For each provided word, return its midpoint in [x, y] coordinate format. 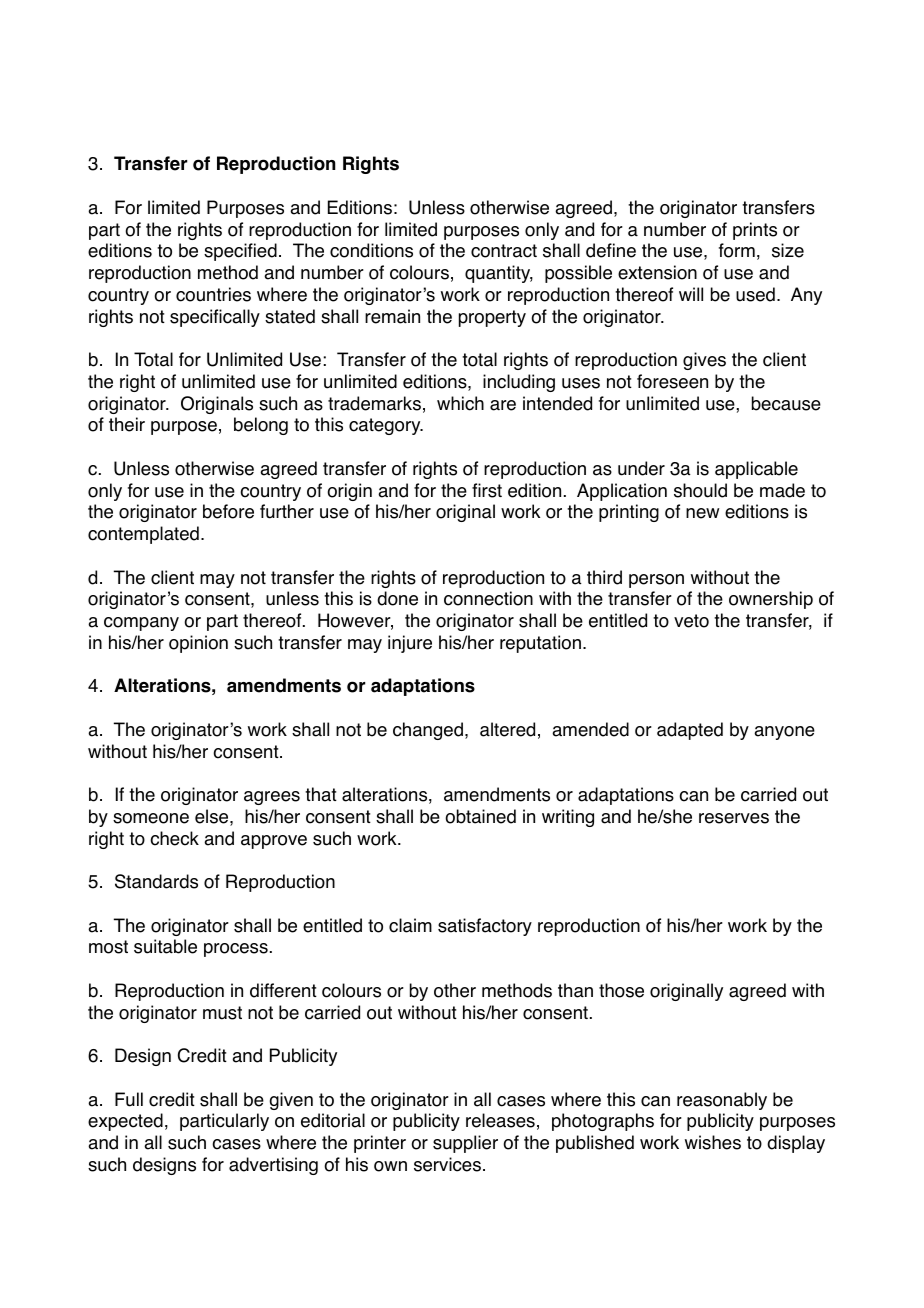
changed [428, 731]
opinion [198, 644]
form [737, 250]
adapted [690, 731]
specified [240, 252]
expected [125, 1122]
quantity [499, 274]
